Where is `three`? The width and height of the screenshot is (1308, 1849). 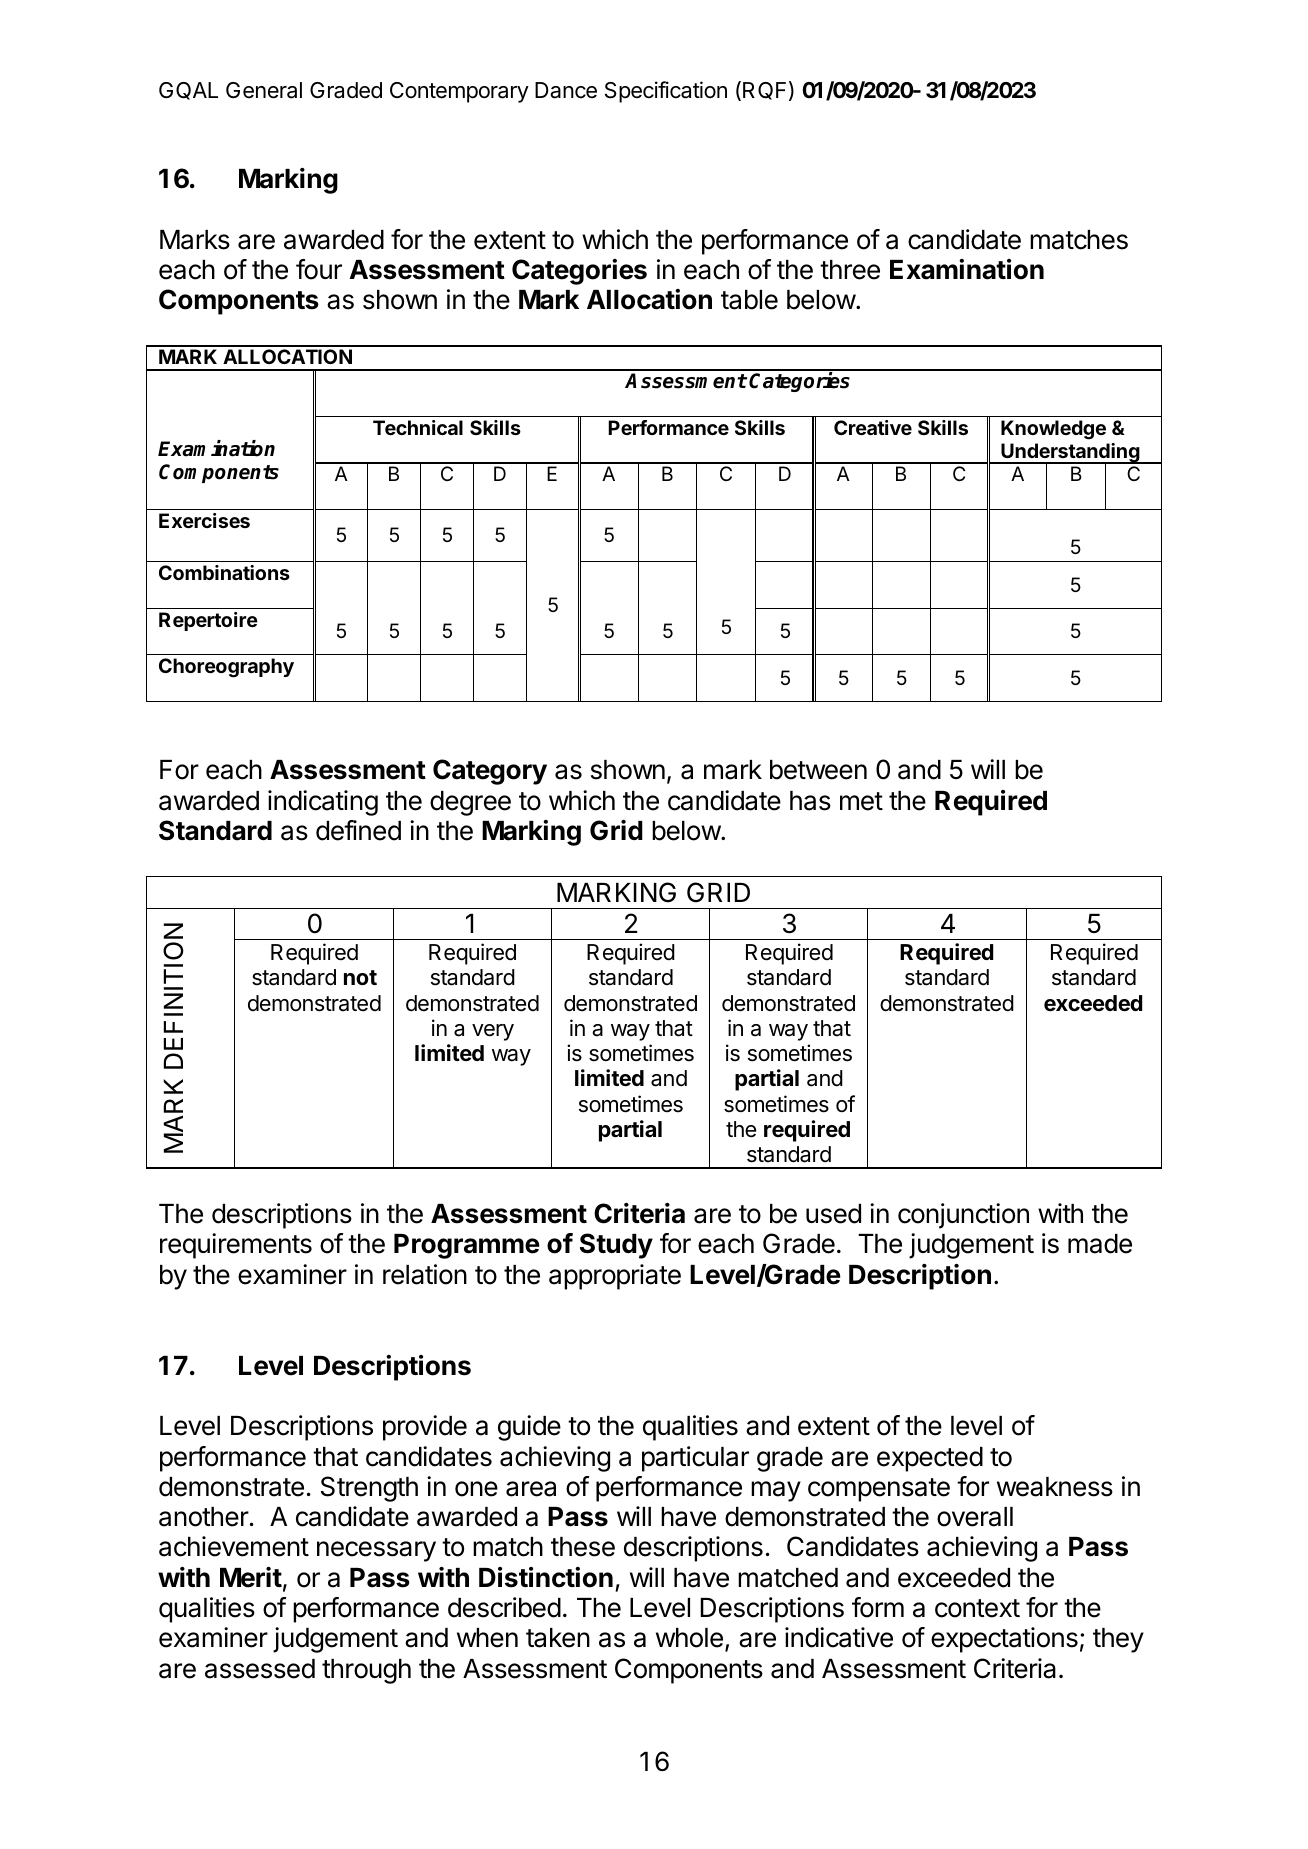 three is located at coordinates (850, 270).
